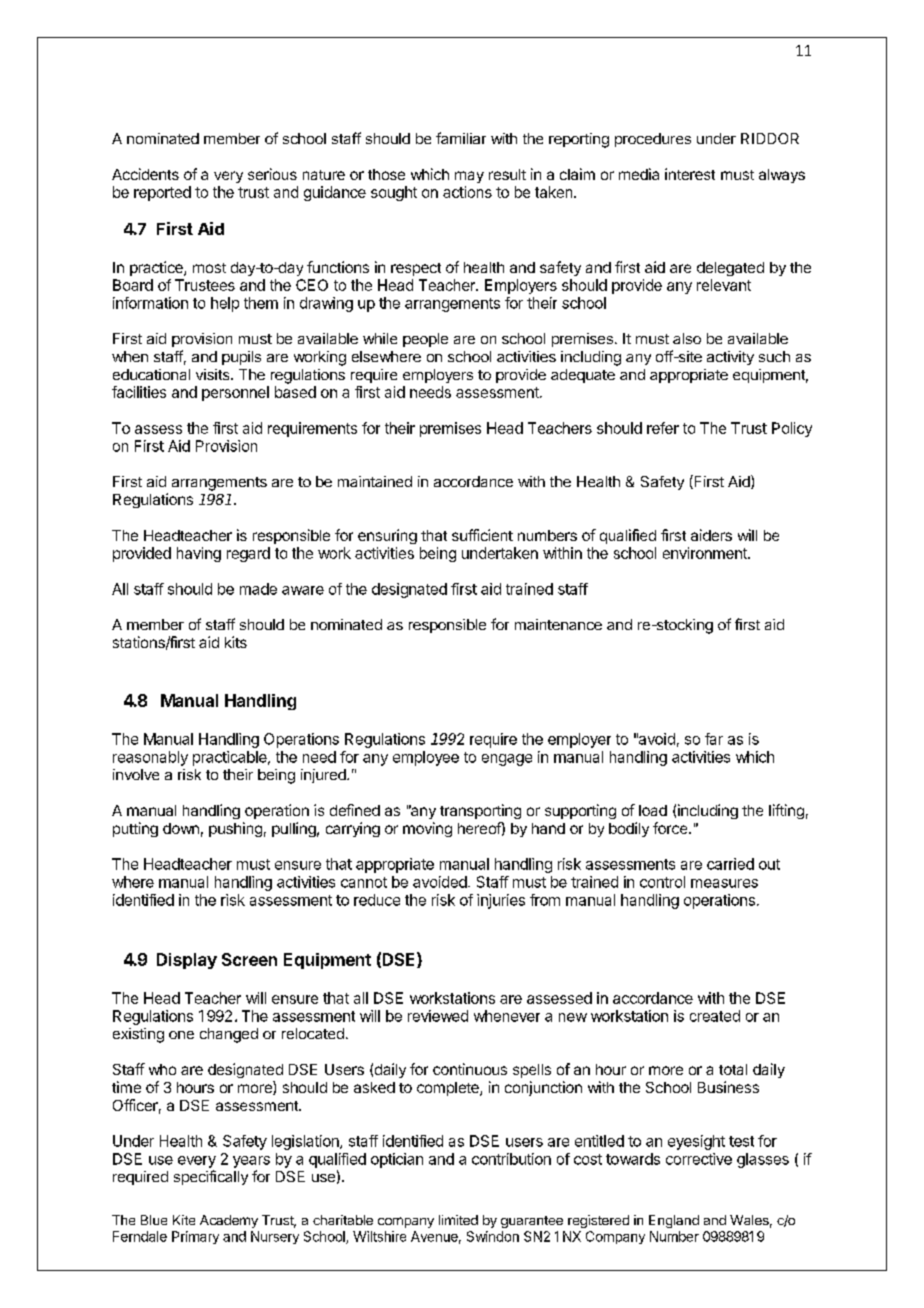  I want to click on Display, so click(187, 961).
